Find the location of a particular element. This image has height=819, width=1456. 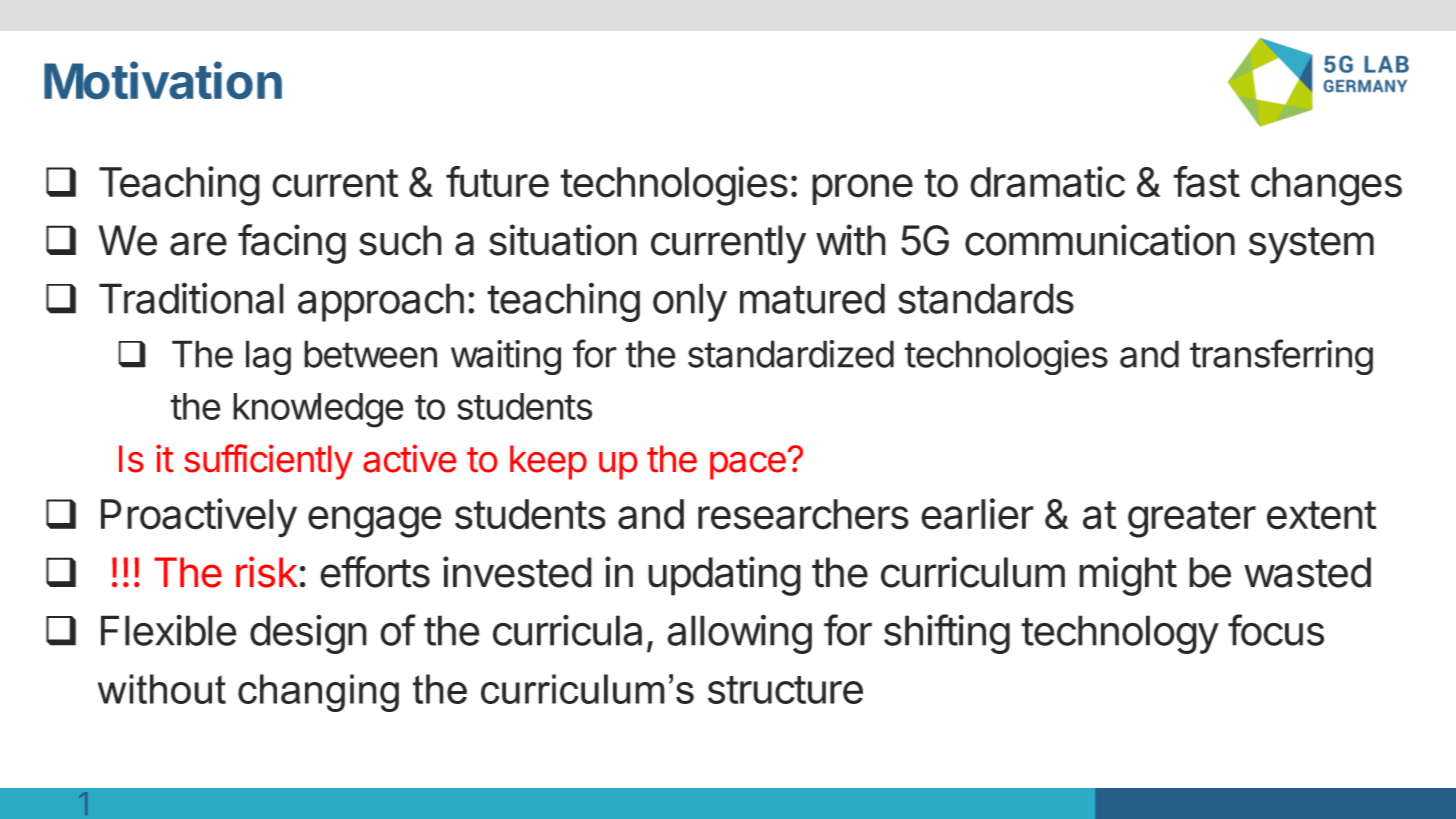

changing is located at coordinates (318, 693).
